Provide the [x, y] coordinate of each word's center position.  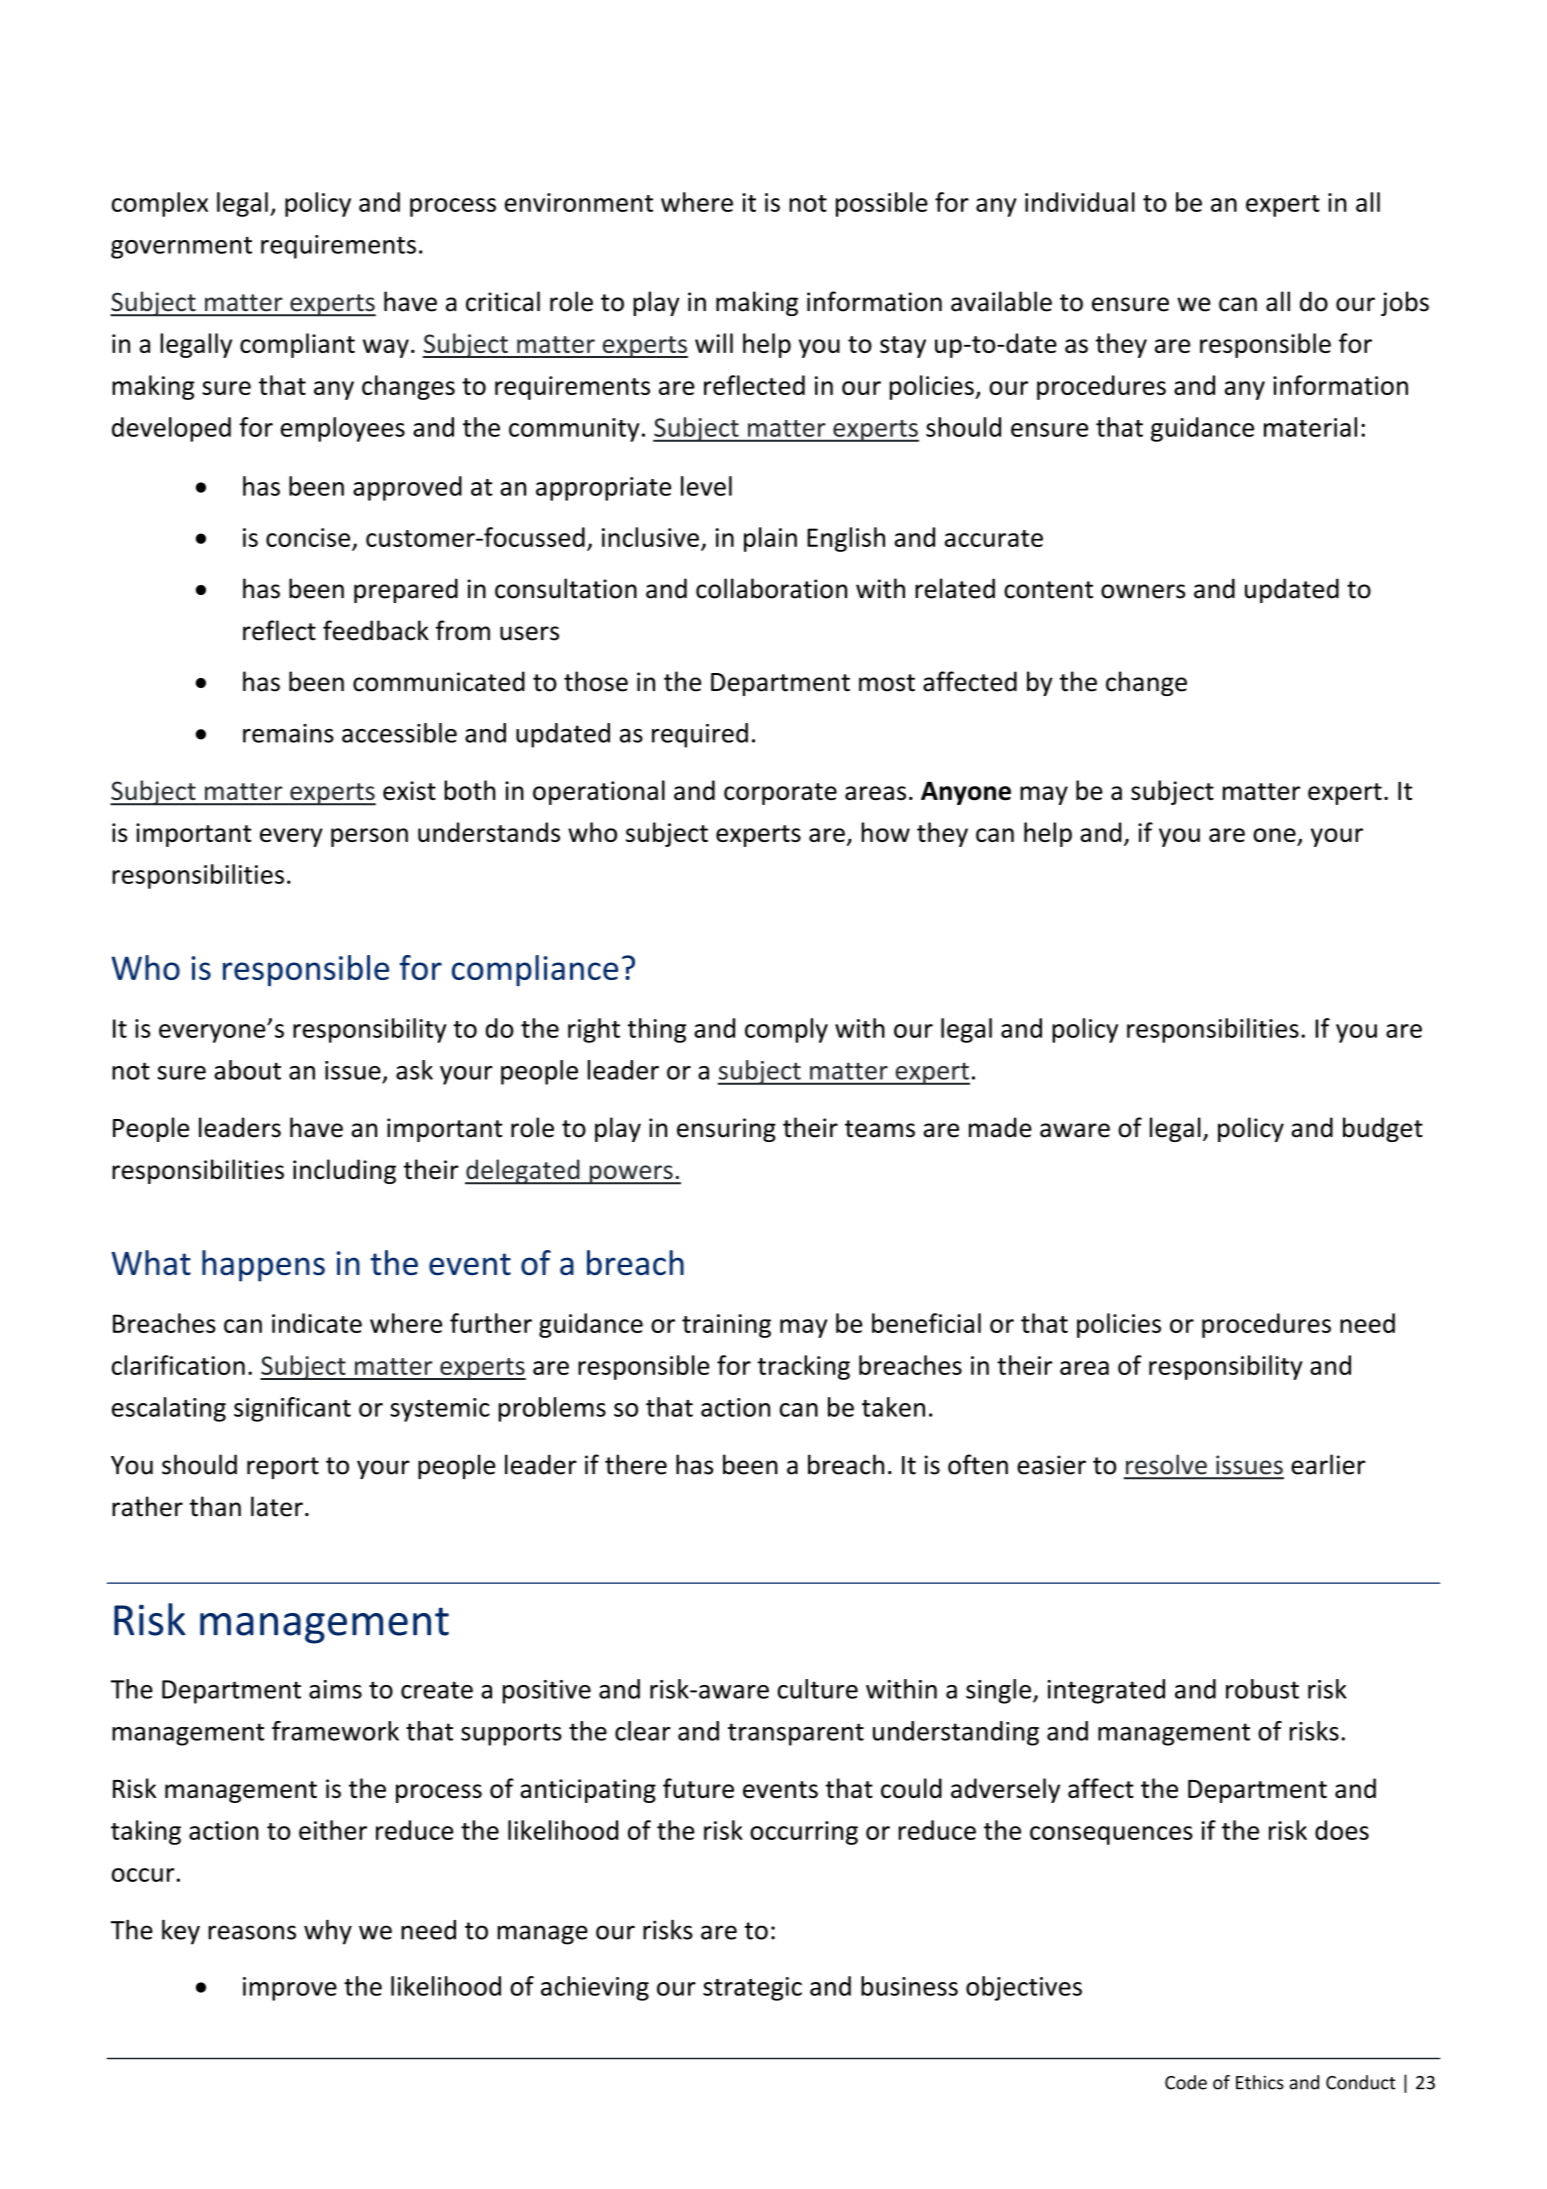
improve [290, 1989]
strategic [752, 1989]
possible [882, 204]
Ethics [1260, 2082]
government [181, 247]
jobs [1405, 303]
